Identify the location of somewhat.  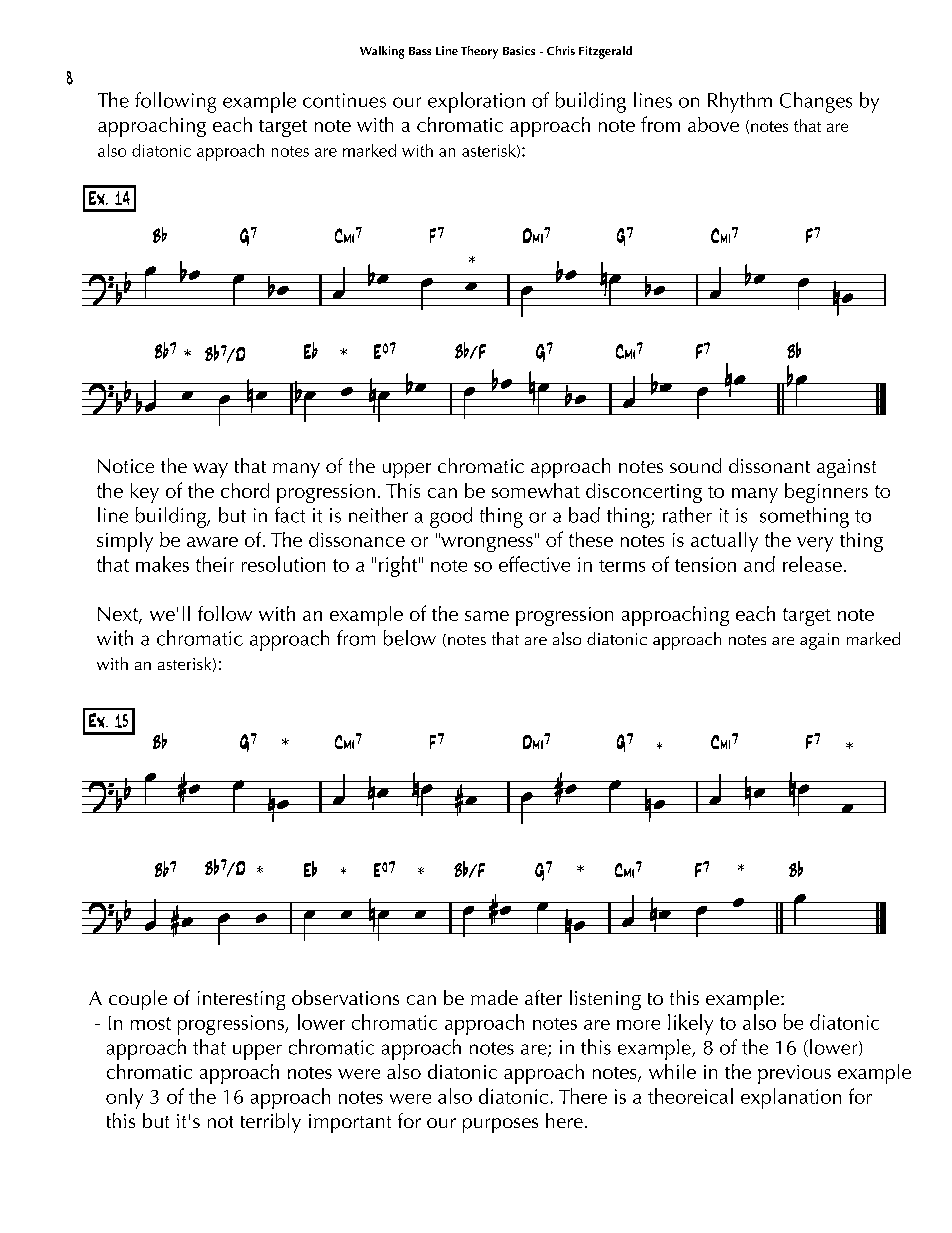
(536, 490).
